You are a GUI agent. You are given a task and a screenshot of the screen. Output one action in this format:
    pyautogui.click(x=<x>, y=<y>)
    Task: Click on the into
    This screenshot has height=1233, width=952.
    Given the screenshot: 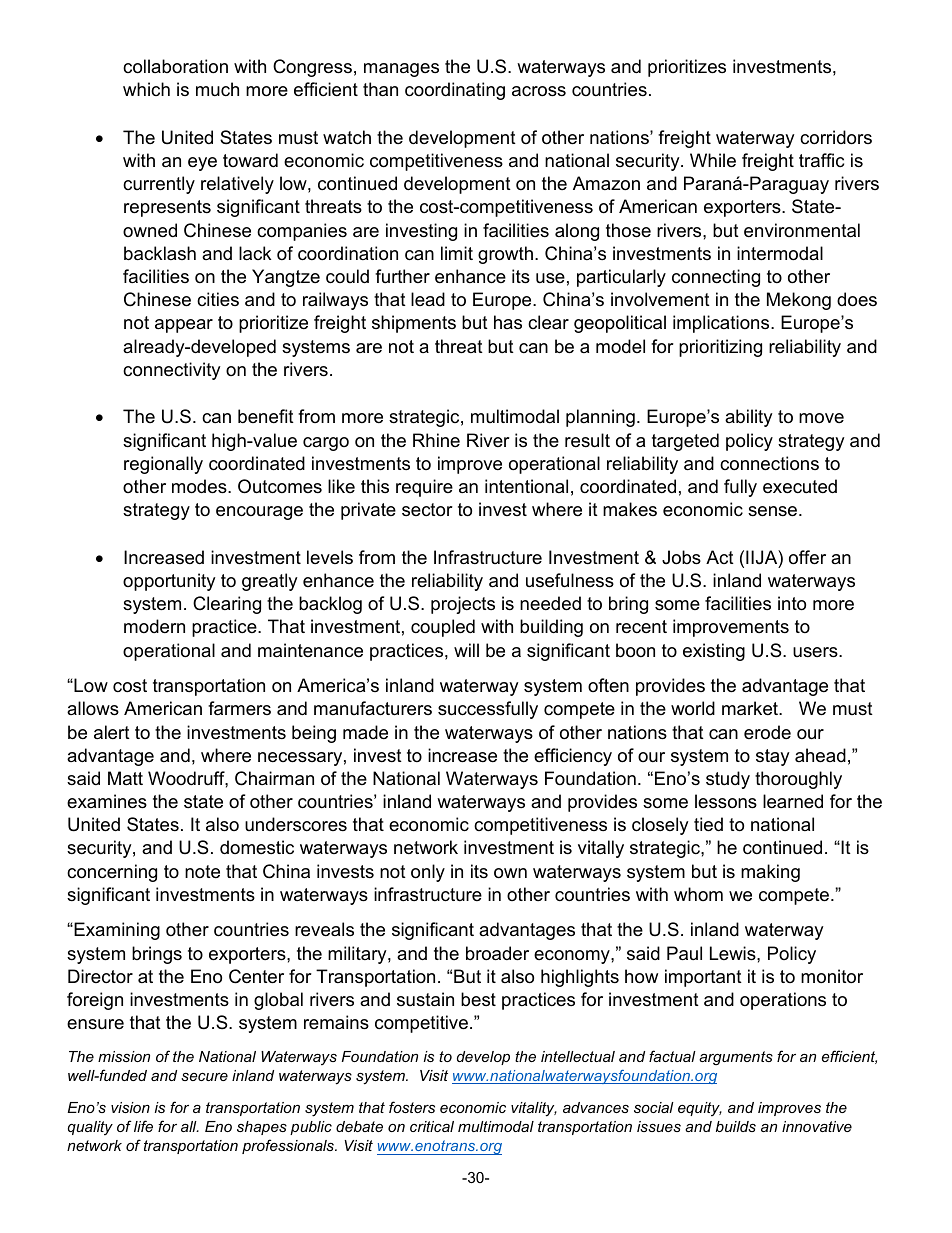 What is the action you would take?
    pyautogui.click(x=792, y=603)
